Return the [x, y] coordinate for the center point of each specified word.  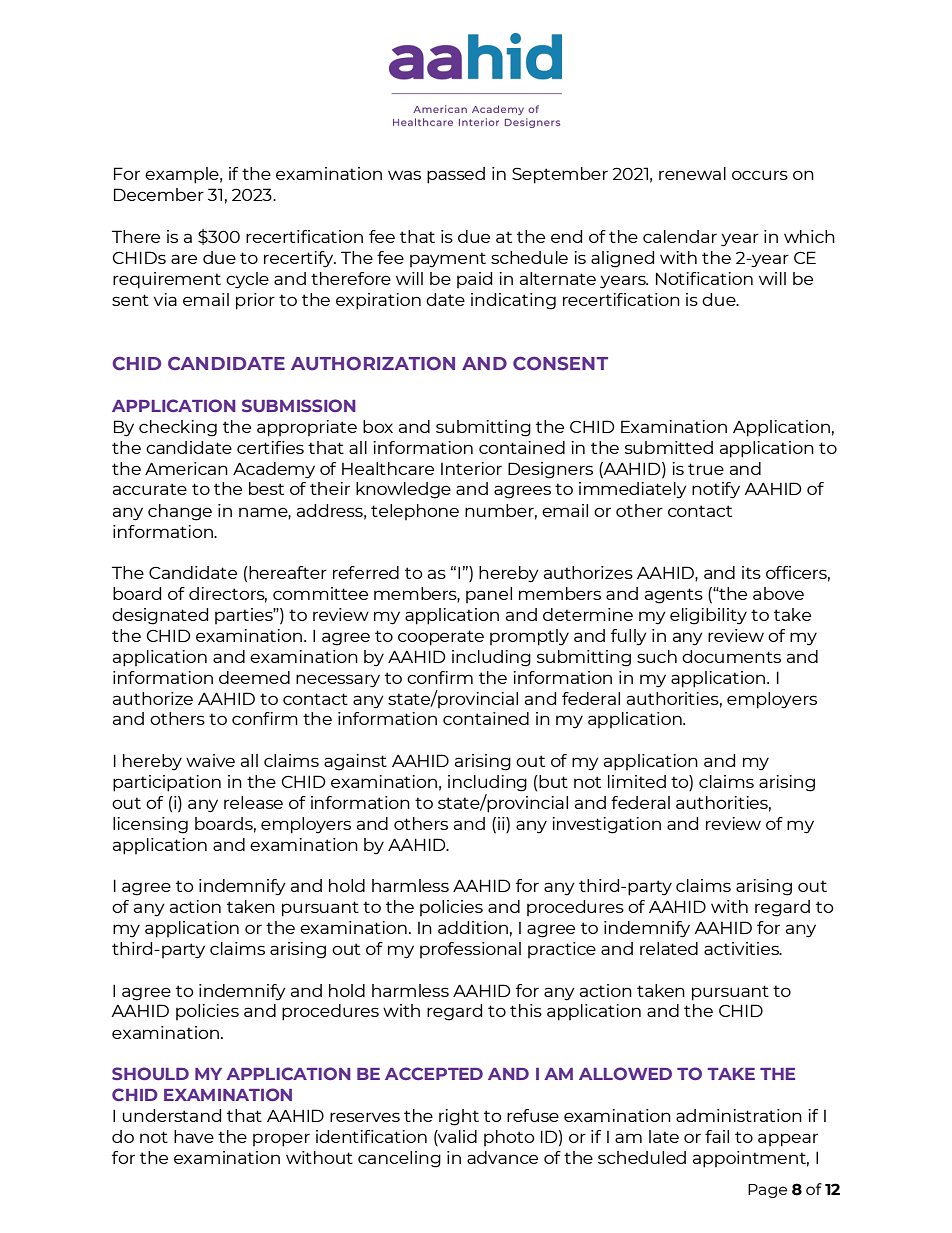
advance [502, 1157]
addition [473, 927]
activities [742, 948]
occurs [760, 175]
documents [731, 656]
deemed [254, 677]
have [194, 1136]
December [159, 194]
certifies [270, 447]
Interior [471, 468]
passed [456, 175]
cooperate [441, 638]
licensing [150, 825]
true [706, 469]
